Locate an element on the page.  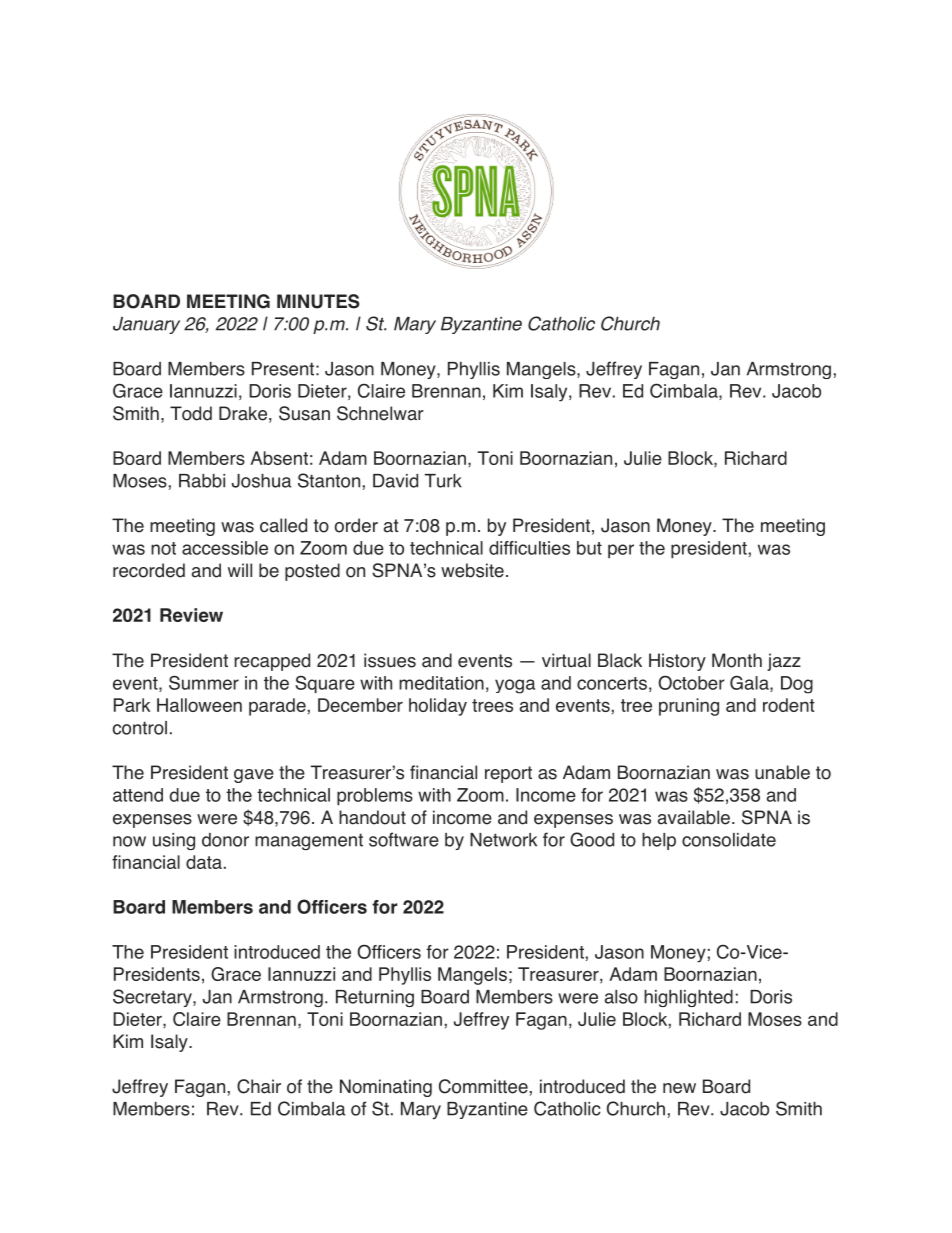
Turk is located at coordinates (443, 481).
